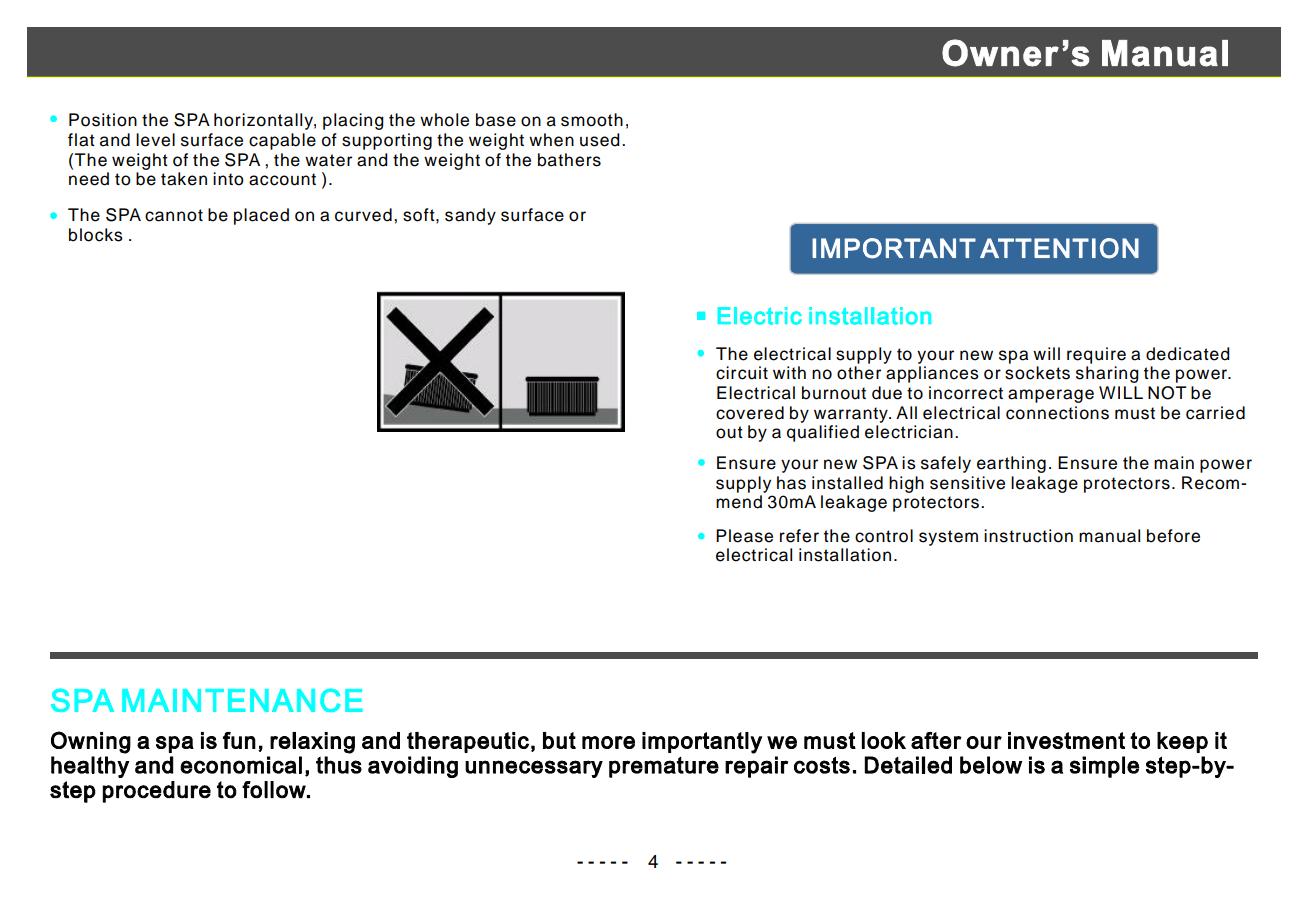  Describe the element at coordinates (592, 120) in the screenshot. I see `smooth` at that location.
